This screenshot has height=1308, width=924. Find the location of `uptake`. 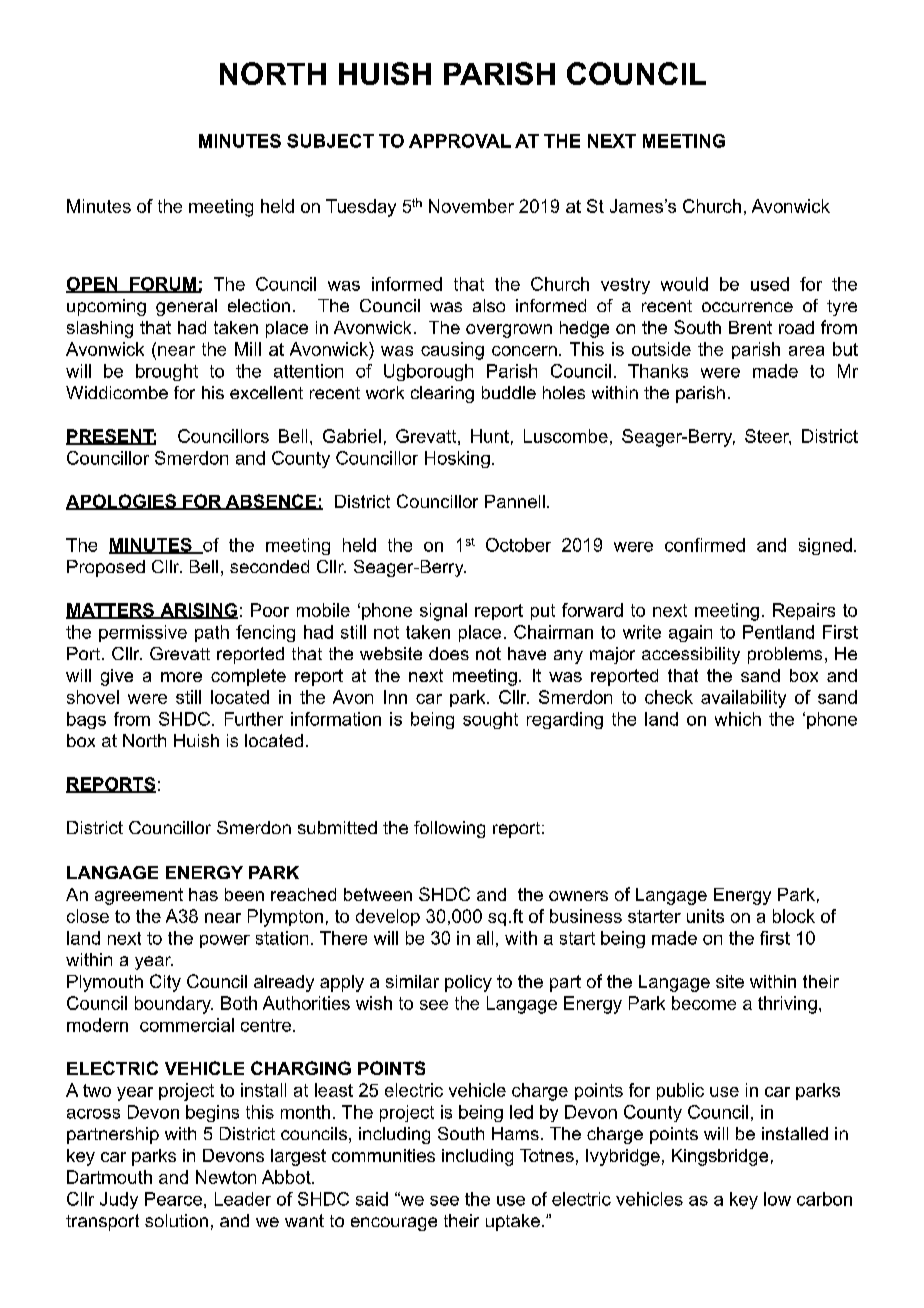

uptake is located at coordinates (513, 1222).
